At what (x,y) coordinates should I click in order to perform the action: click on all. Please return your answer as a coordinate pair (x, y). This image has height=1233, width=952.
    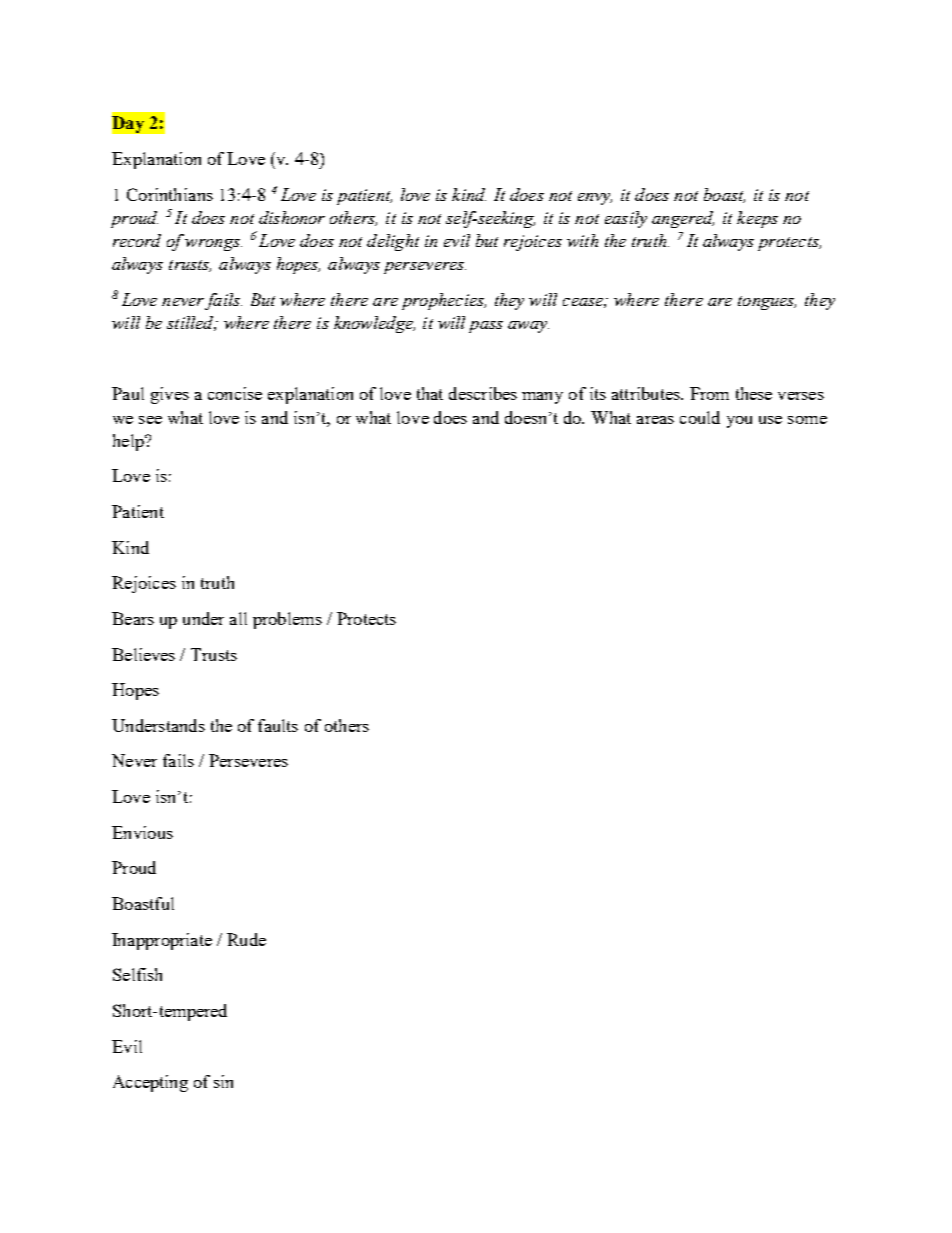
    Looking at the image, I should click on (238, 618).
